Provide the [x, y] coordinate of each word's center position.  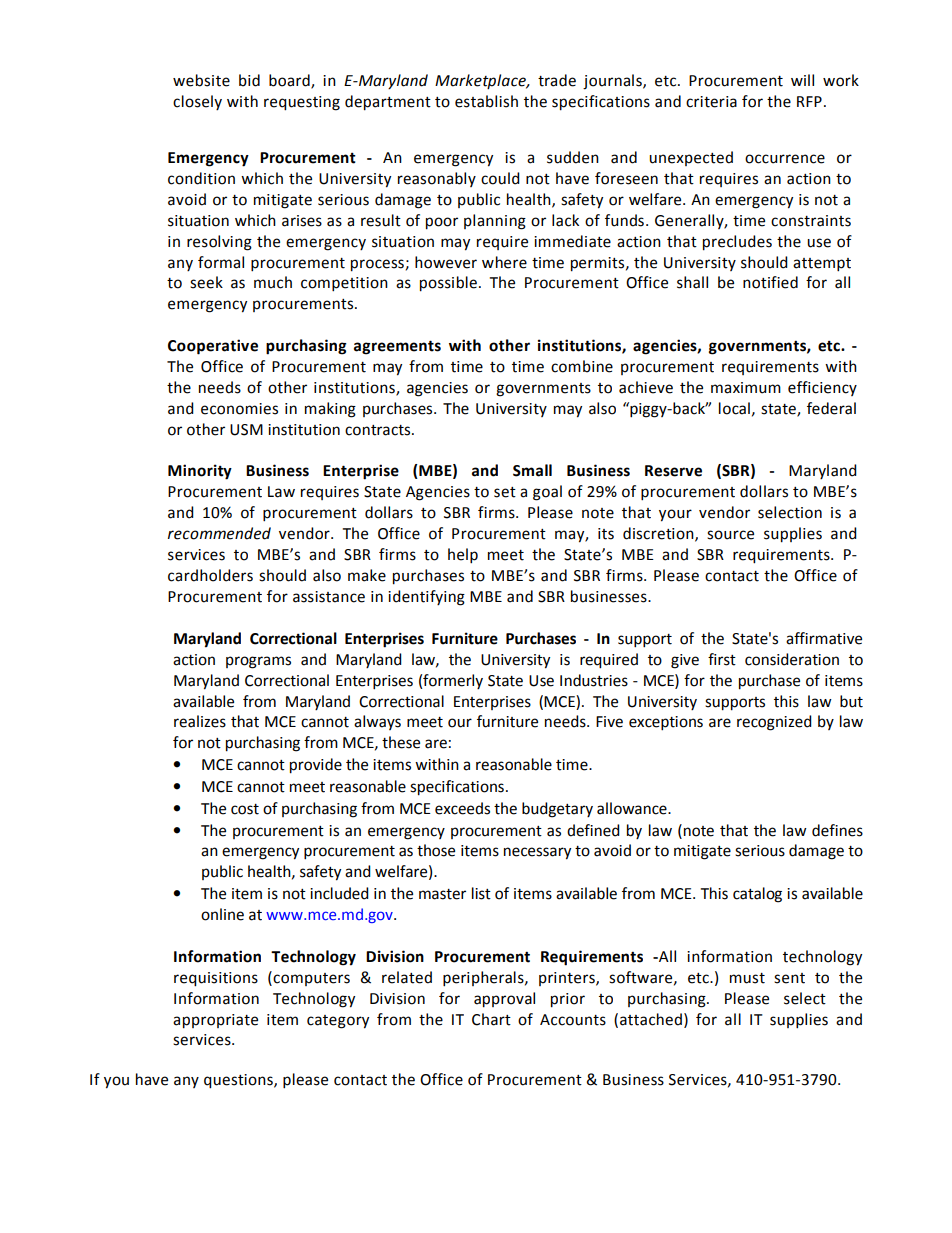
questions [239, 1081]
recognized [774, 723]
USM [246, 430]
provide [316, 766]
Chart [491, 1019]
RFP [809, 101]
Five [609, 722]
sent [789, 978]
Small [532, 470]
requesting [302, 103]
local [734, 408]
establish [486, 101]
